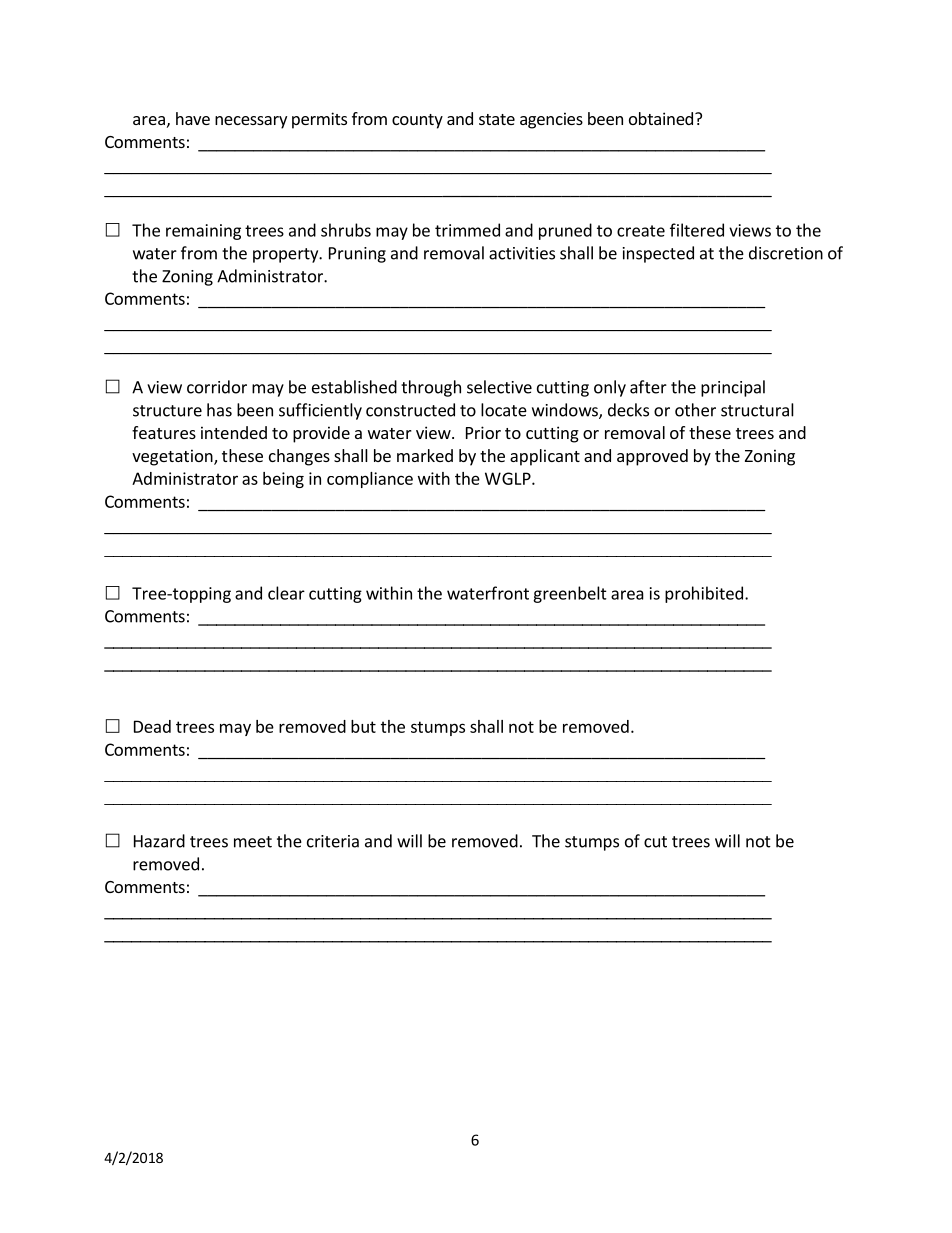 This image has width=952, height=1233. Describe the element at coordinates (253, 842) in the image. I see `meet` at that location.
